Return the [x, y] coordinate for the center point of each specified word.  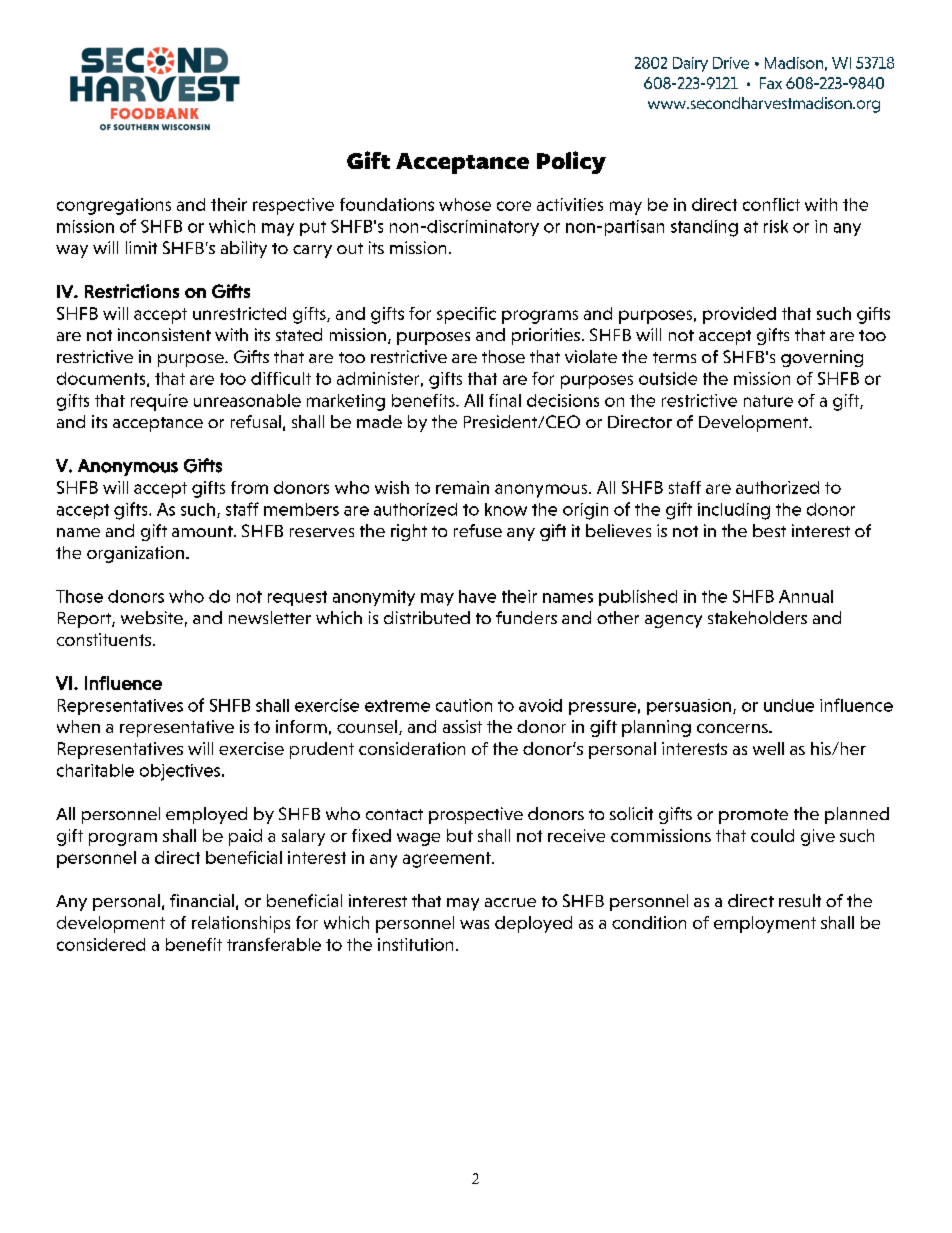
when [78, 726]
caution [464, 705]
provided [739, 315]
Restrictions [132, 291]
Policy [571, 162]
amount [203, 531]
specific [466, 315]
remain [462, 487]
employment [765, 924]
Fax [771, 83]
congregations [114, 206]
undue [789, 705]
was [474, 924]
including [734, 511]
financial [202, 900]
